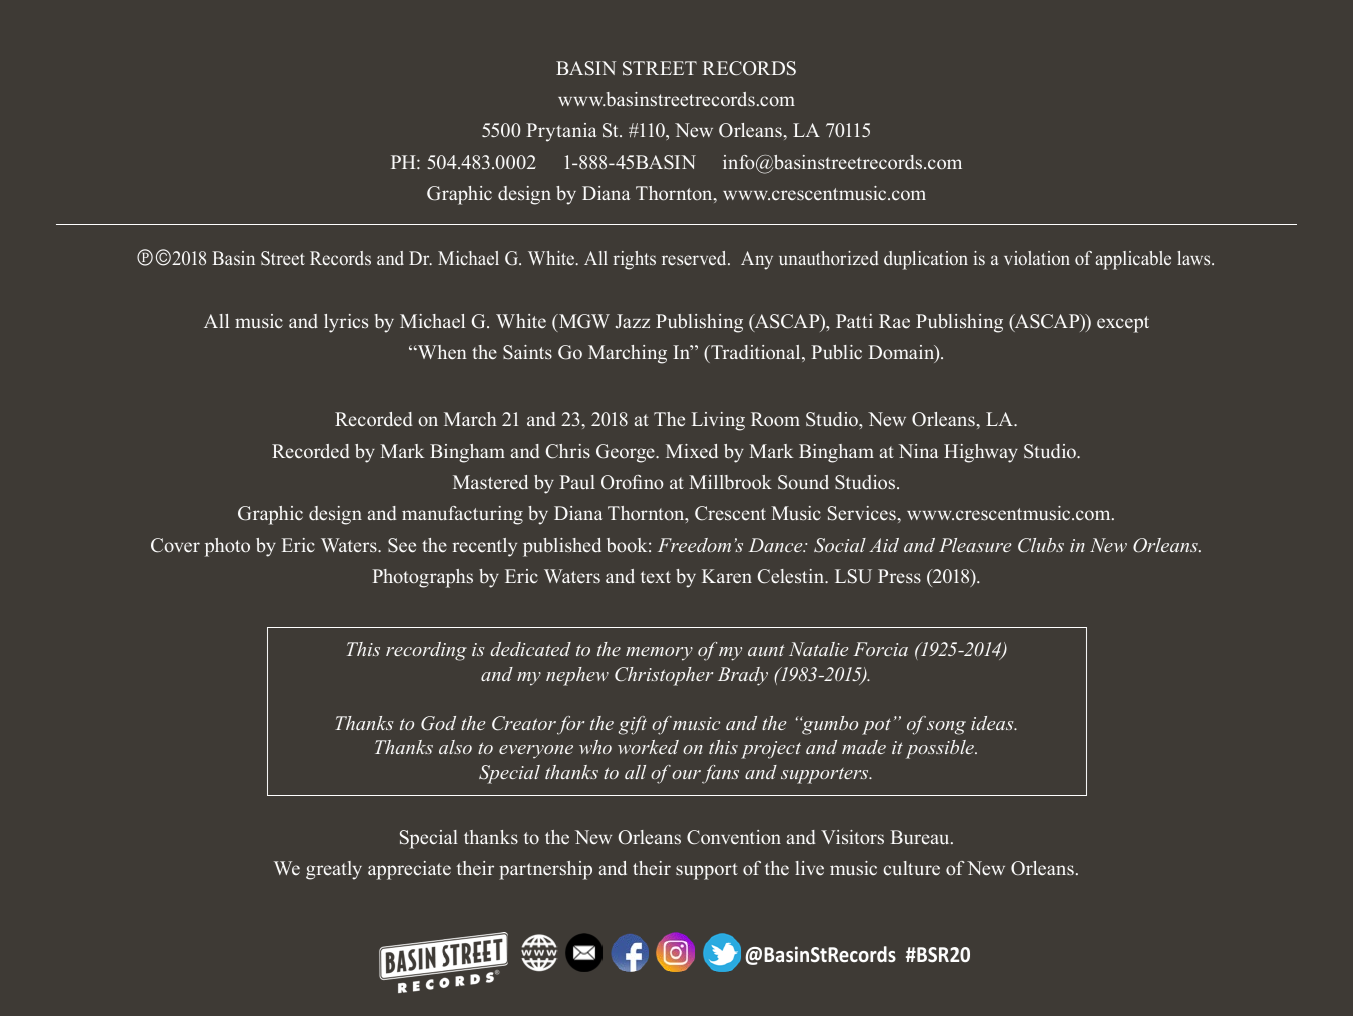  Describe the element at coordinates (346, 323) in the screenshot. I see `lyrics` at that location.
